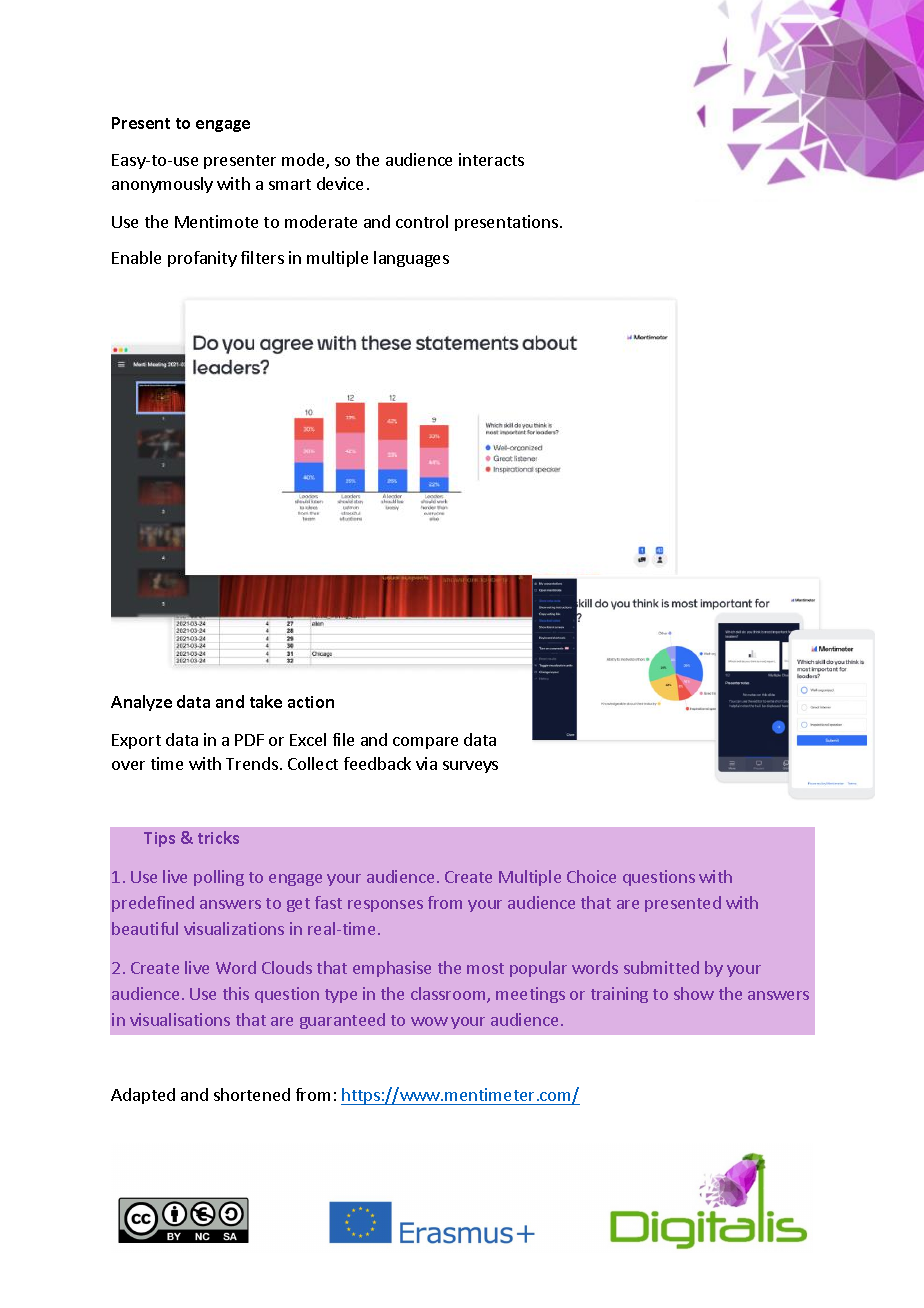  Describe the element at coordinates (385, 906) in the page. I see `responses` at that location.
